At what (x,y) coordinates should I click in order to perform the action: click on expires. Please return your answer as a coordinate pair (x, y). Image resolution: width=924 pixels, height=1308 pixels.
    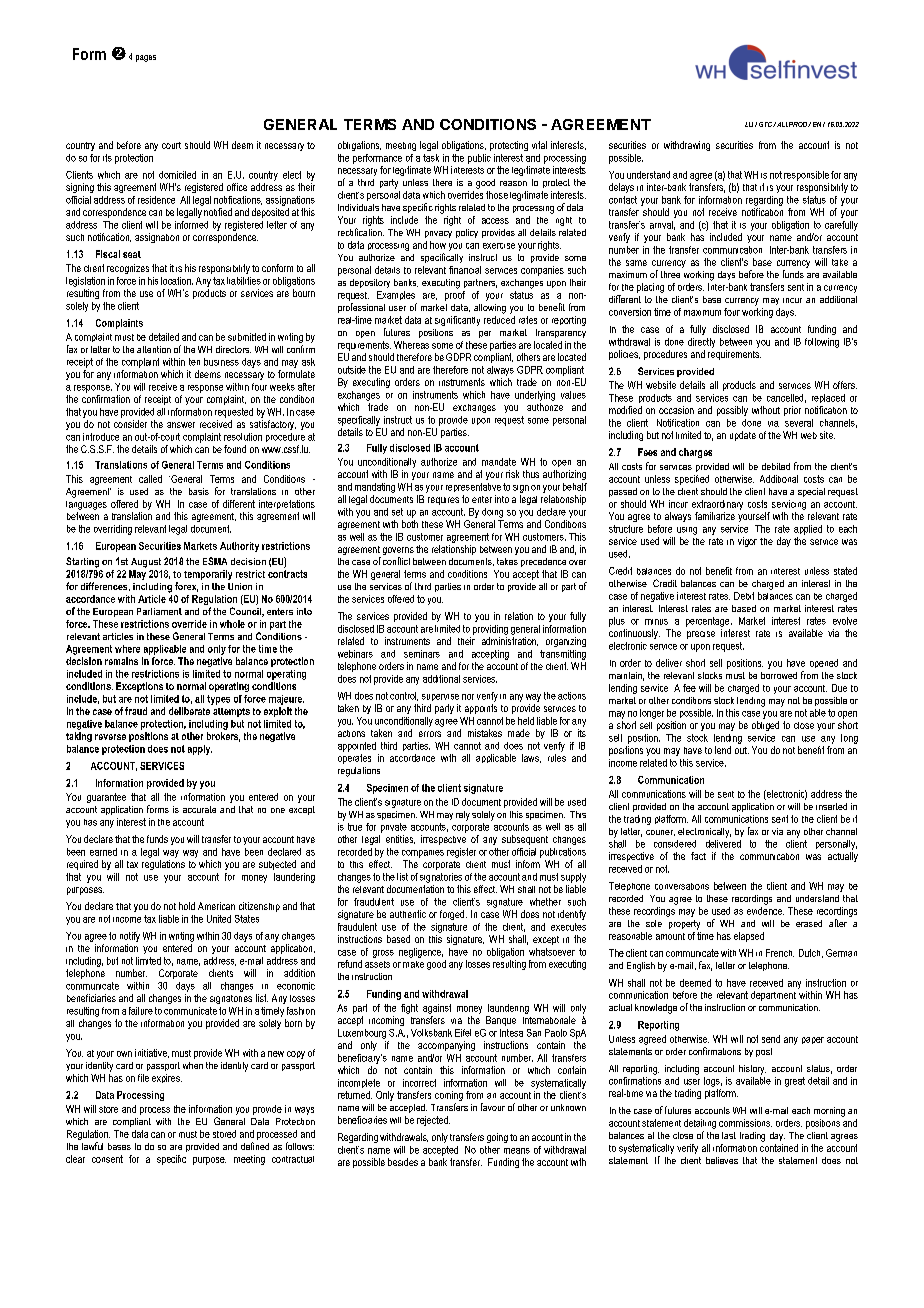
    Looking at the image, I should click on (167, 1078).
